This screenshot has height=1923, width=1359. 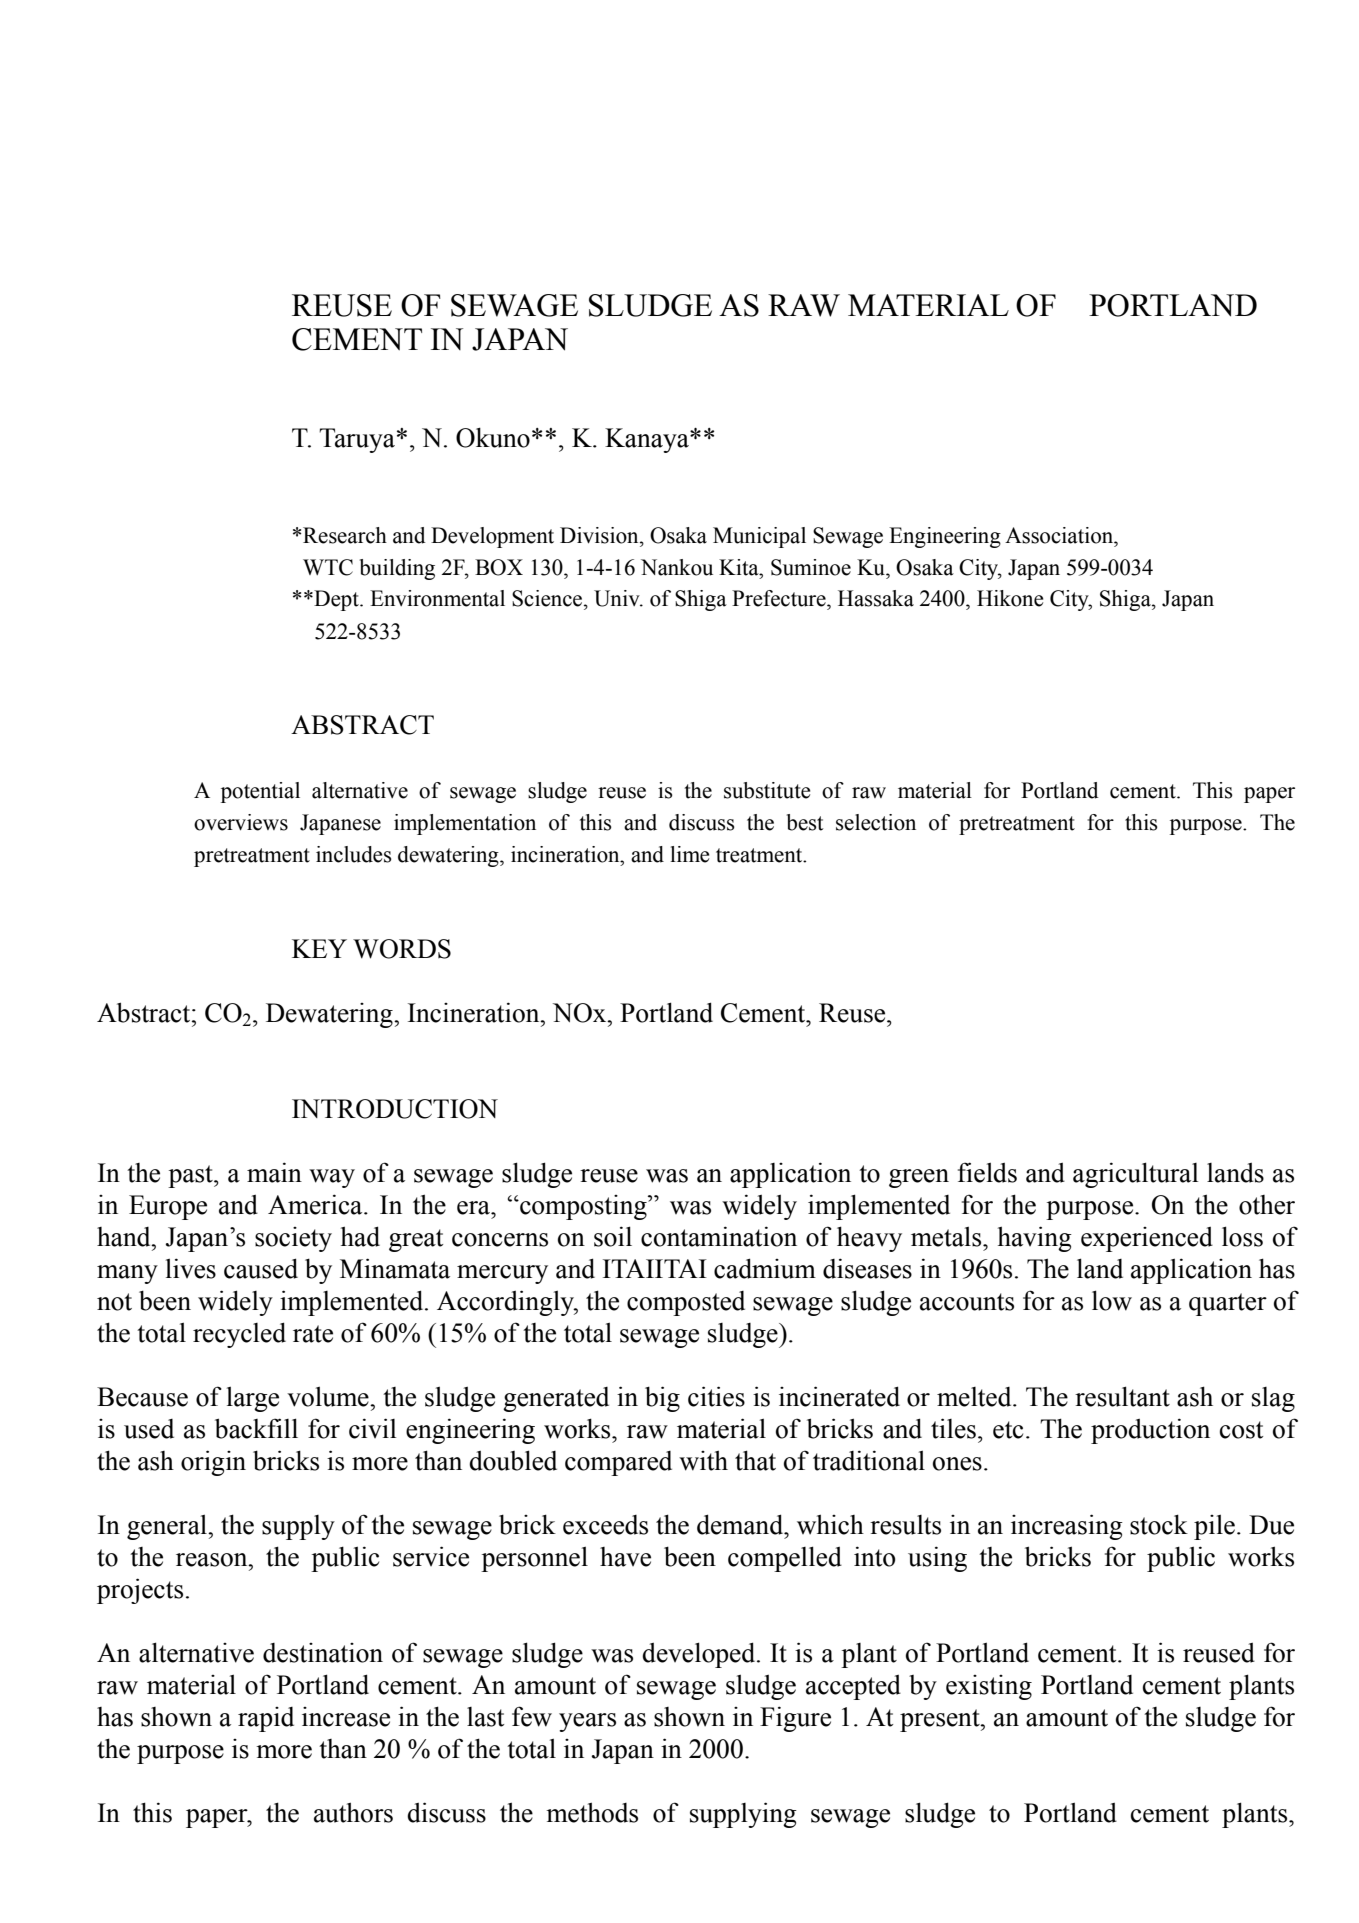 What do you see at coordinates (266, 1719) in the screenshot?
I see `rapid` at bounding box center [266, 1719].
